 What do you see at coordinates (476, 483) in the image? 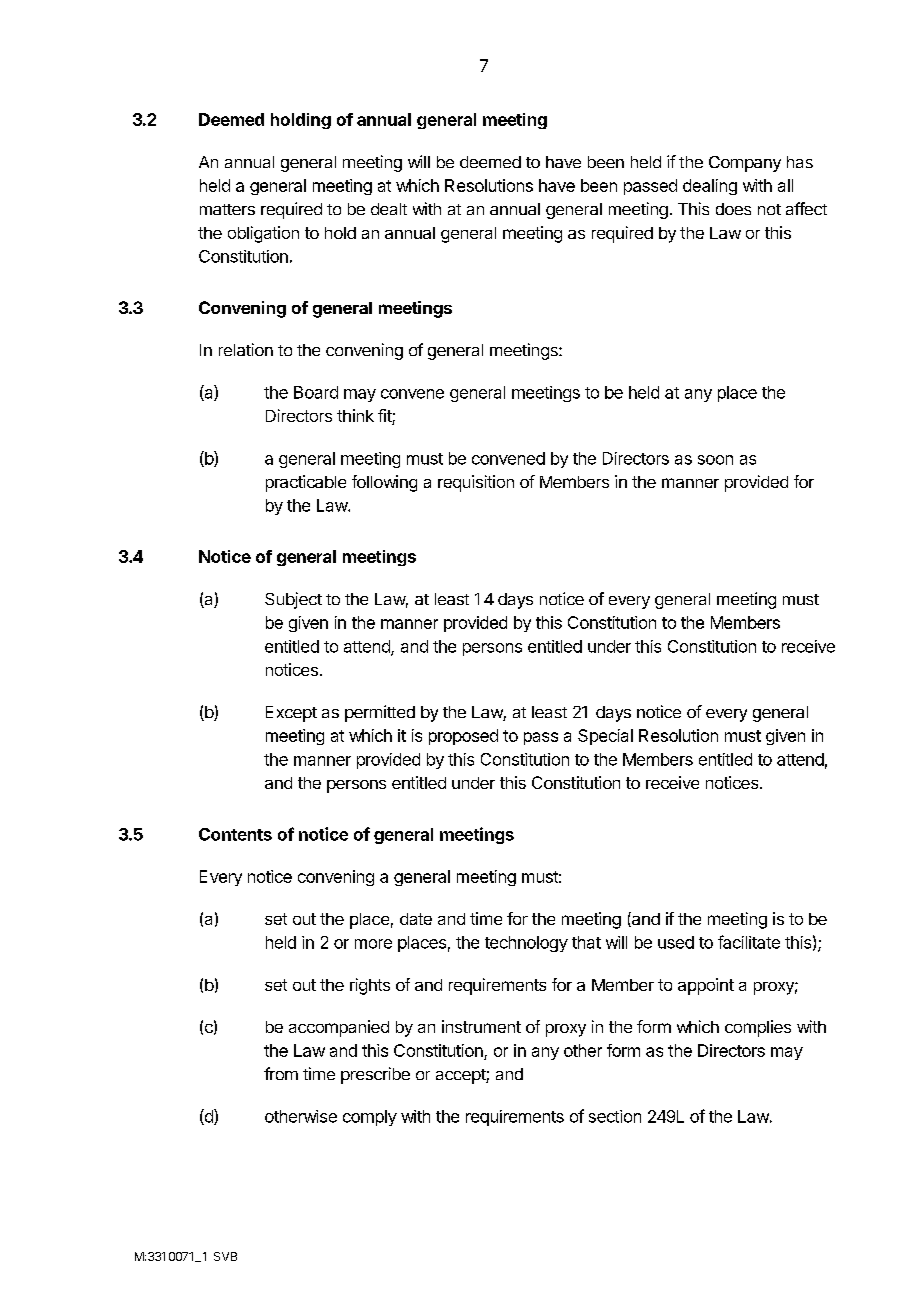
I see `requisition` at bounding box center [476, 483].
